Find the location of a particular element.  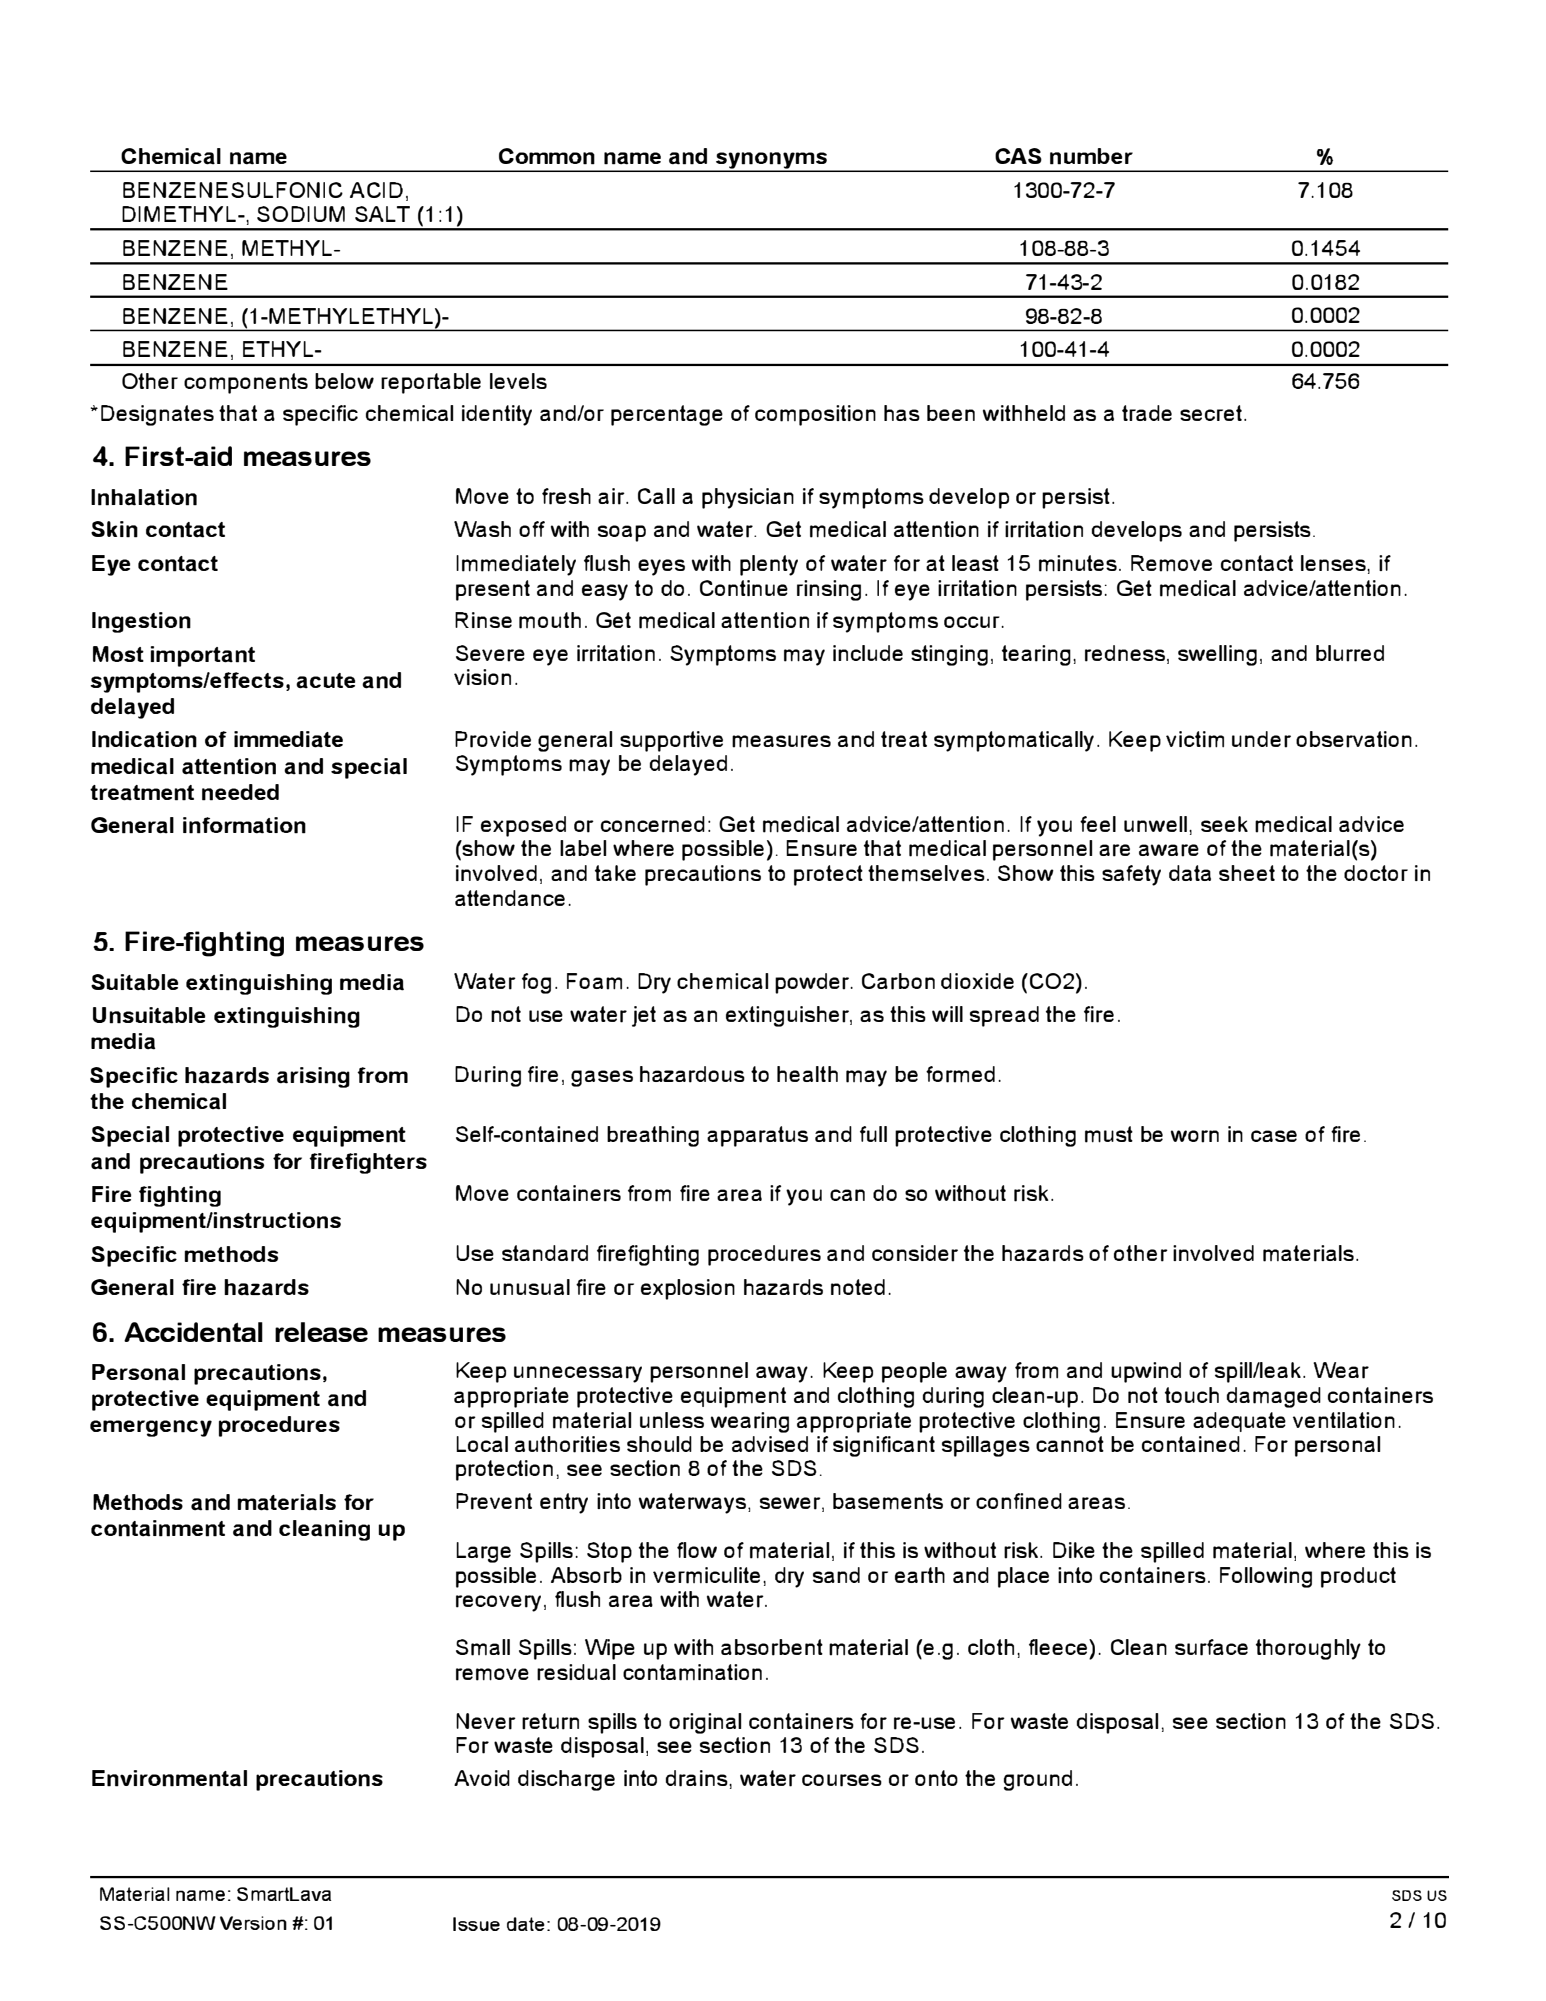

number is located at coordinates (1091, 156).
